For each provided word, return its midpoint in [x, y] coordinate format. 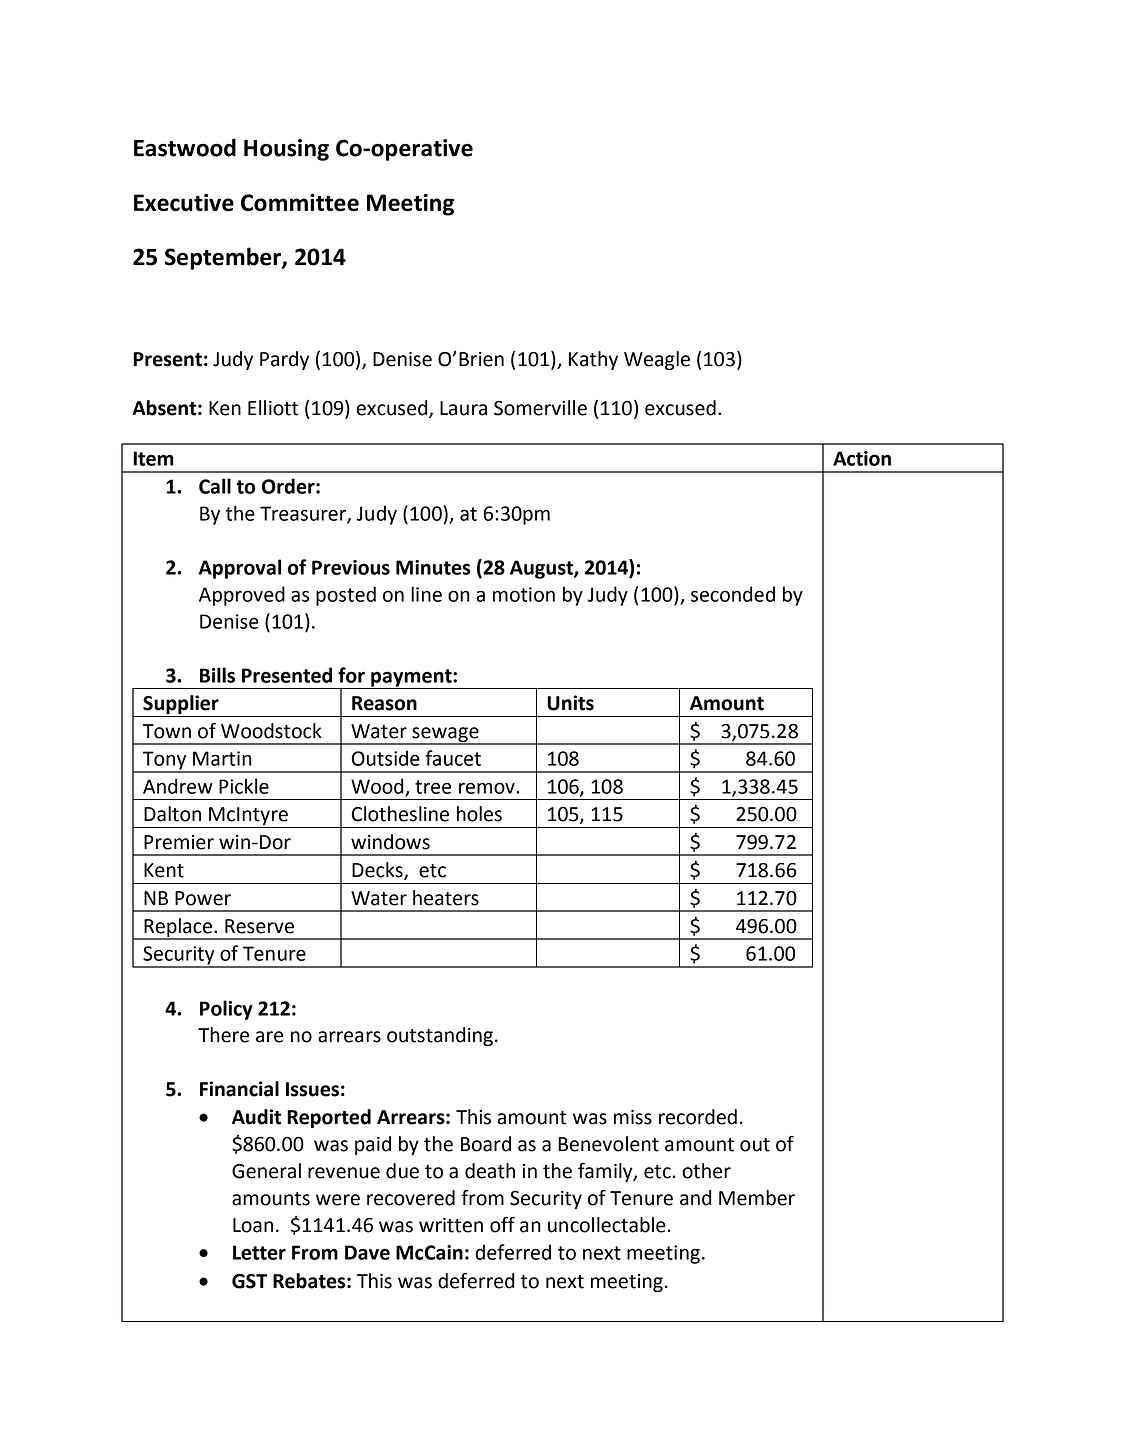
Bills [217, 675]
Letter [259, 1252]
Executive [184, 202]
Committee [300, 202]
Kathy [593, 360]
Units [570, 703]
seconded [733, 594]
